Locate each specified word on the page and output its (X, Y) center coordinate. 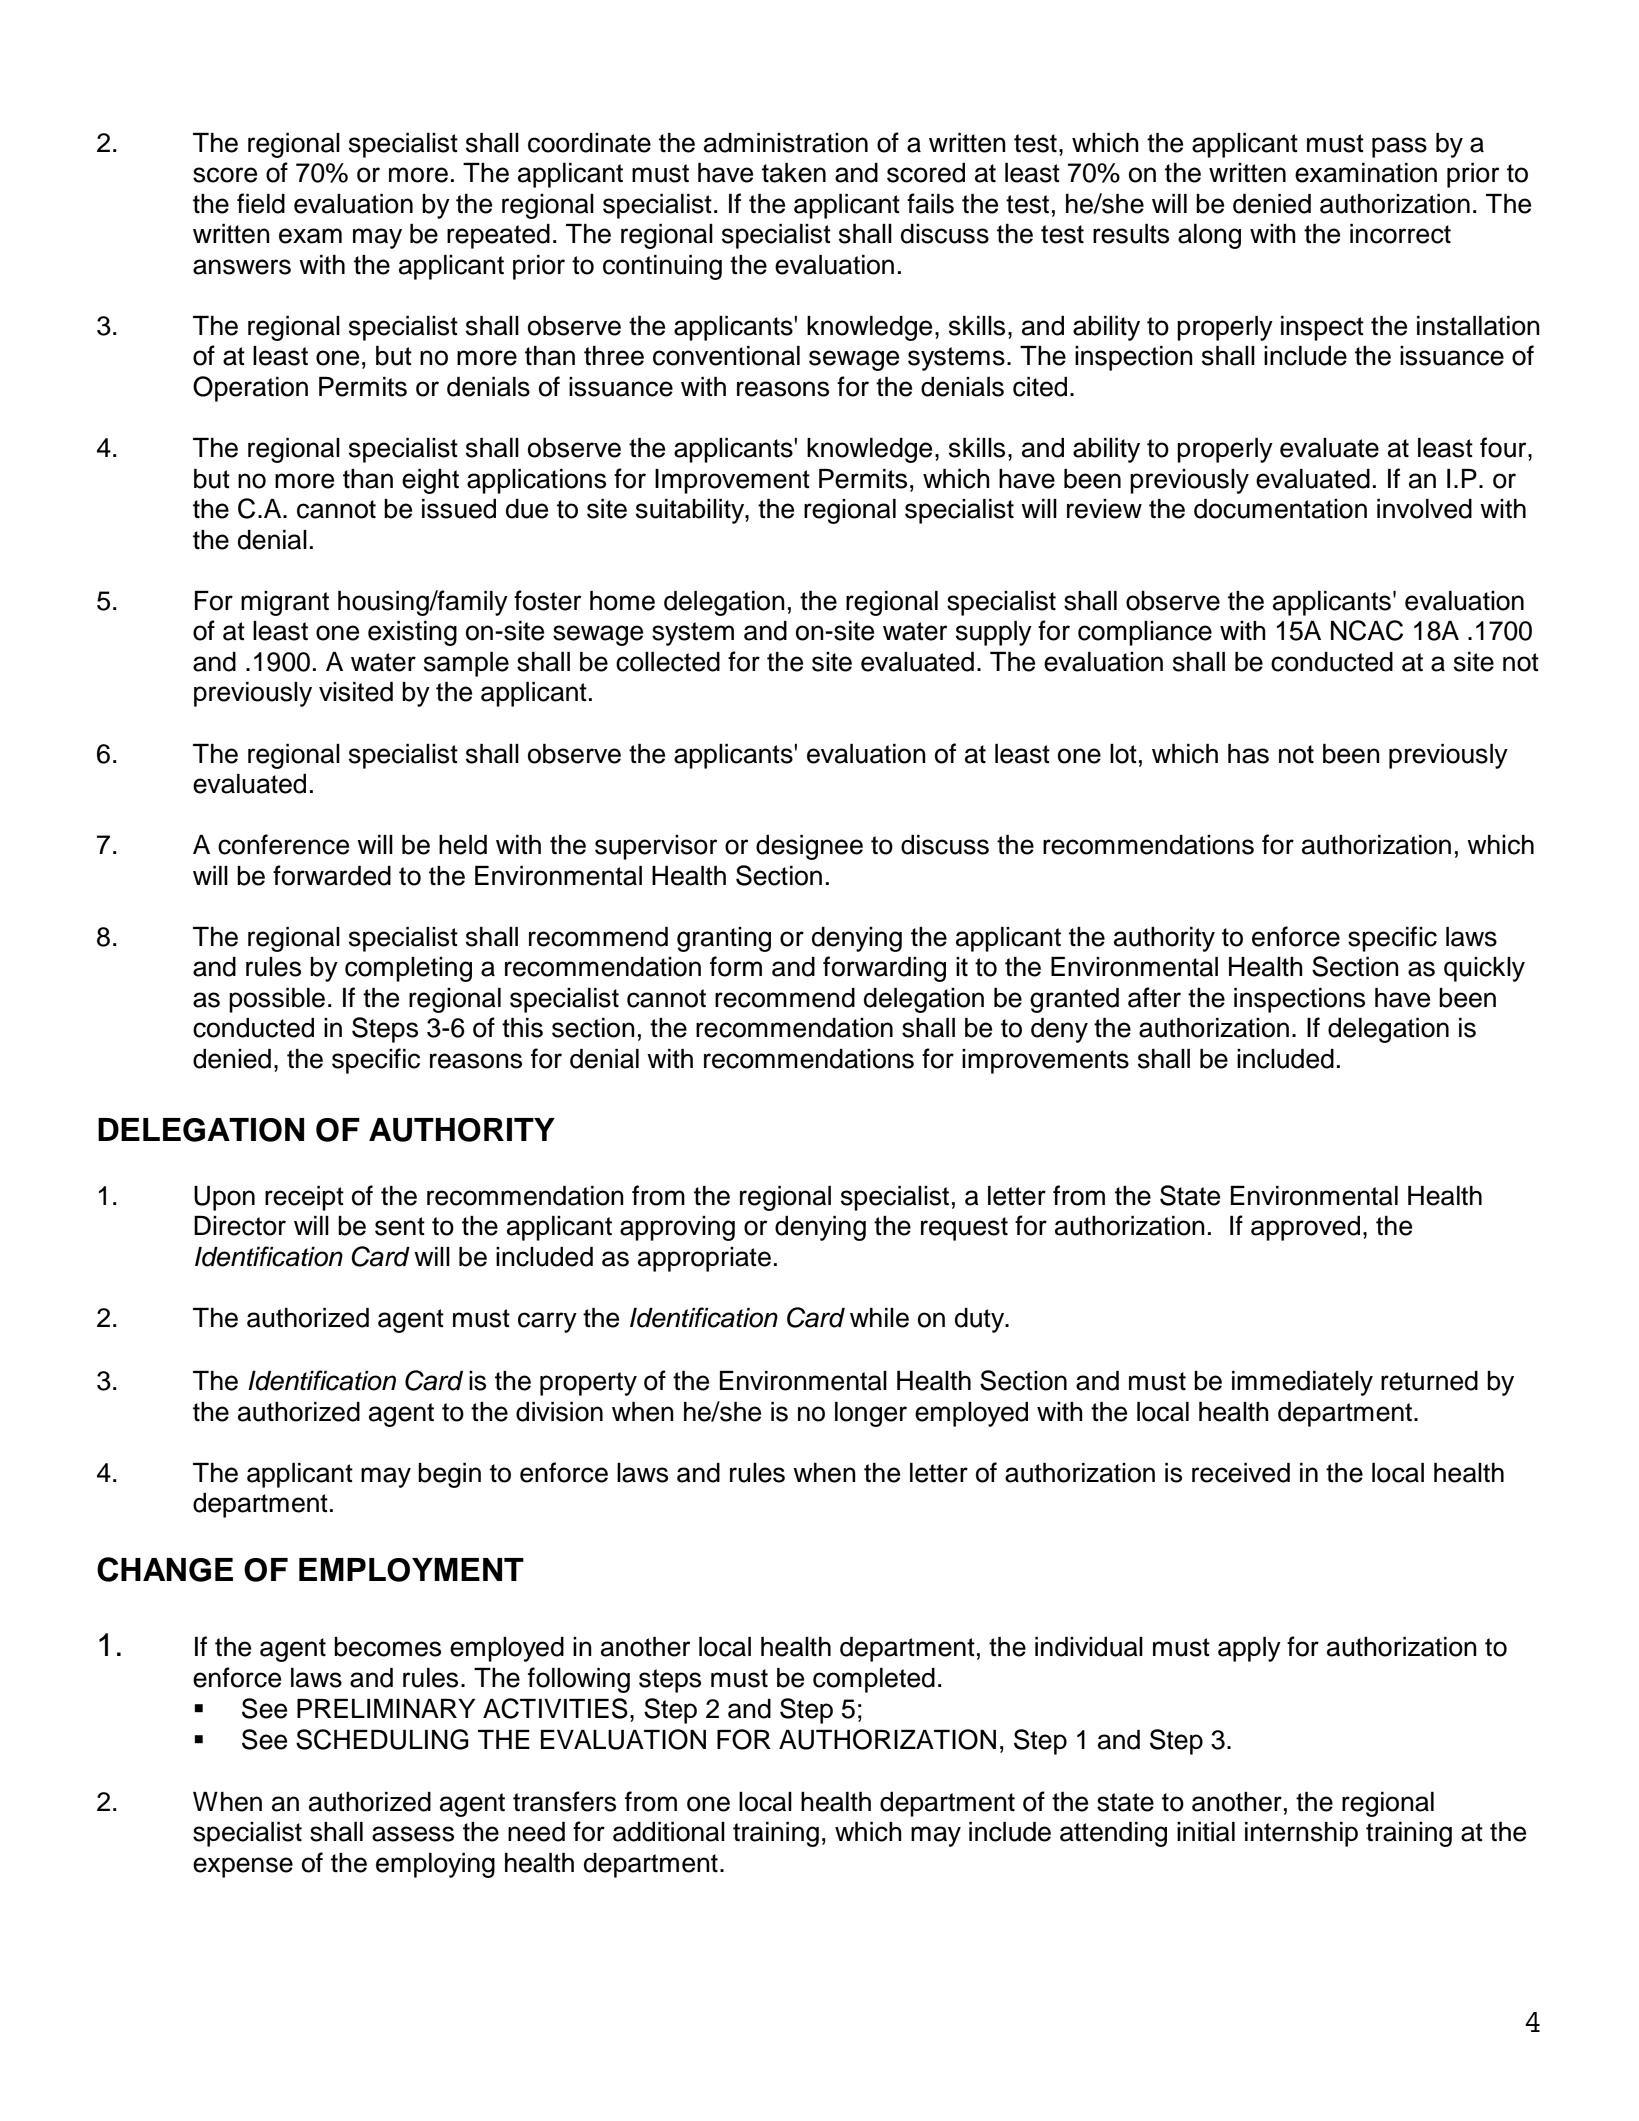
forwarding (884, 969)
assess (413, 1834)
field (261, 203)
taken (794, 173)
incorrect (1400, 234)
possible (277, 1000)
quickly (1484, 969)
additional (669, 1832)
